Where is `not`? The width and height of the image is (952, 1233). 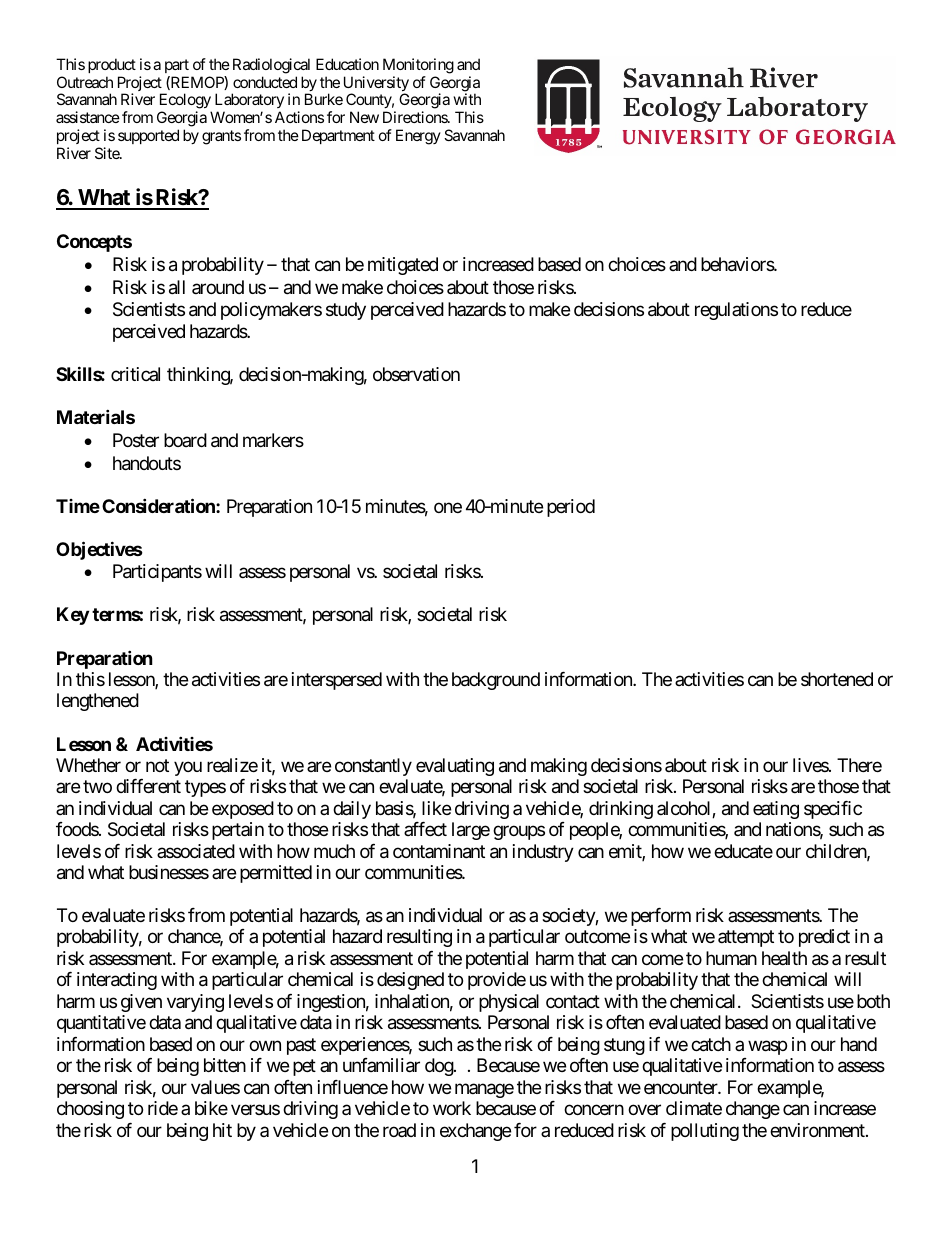 not is located at coordinates (157, 765).
